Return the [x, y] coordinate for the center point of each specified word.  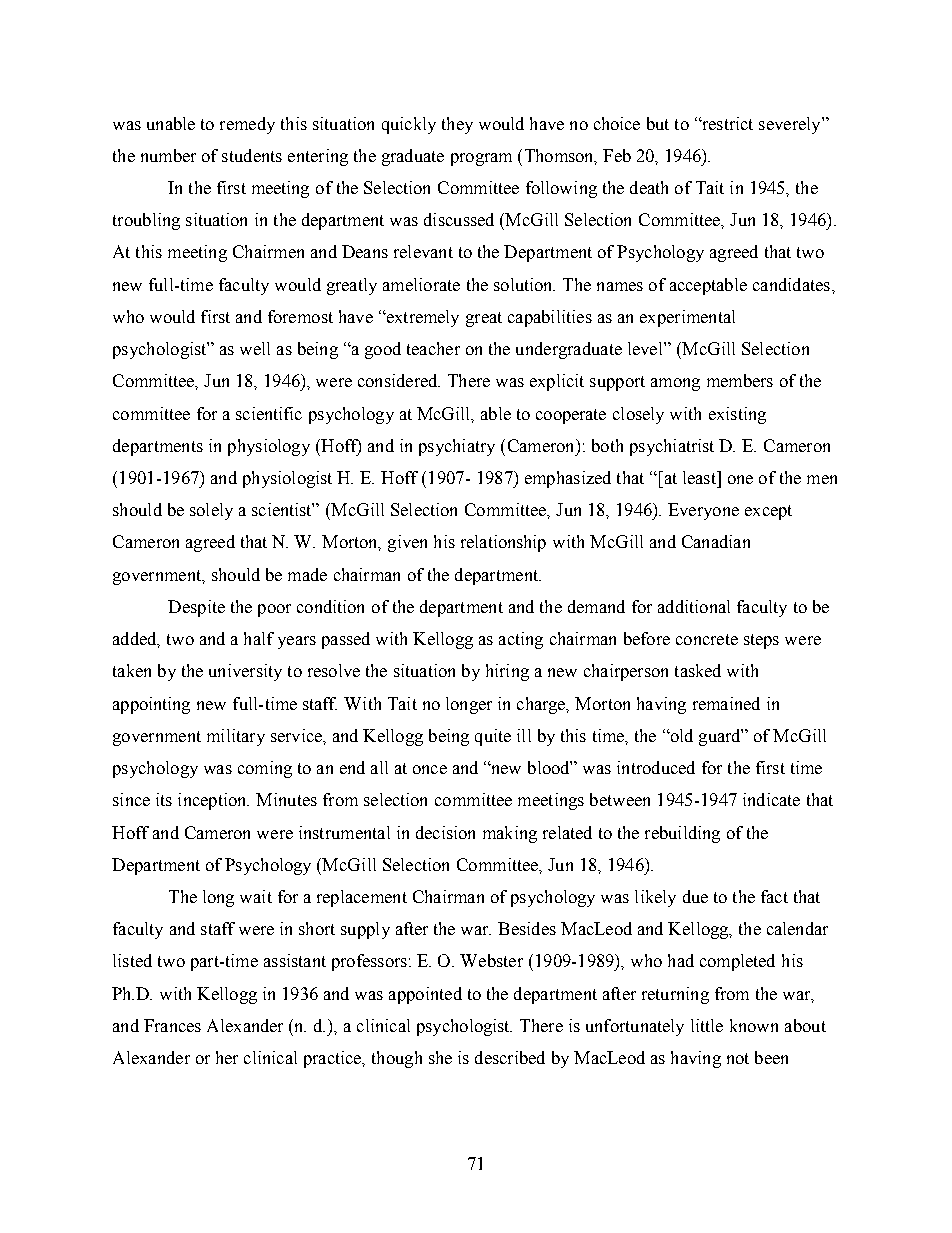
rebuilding [682, 834]
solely [211, 511]
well [255, 348]
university [245, 672]
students [252, 155]
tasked [698, 670]
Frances [172, 1025]
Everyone [703, 511]
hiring [507, 672]
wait [256, 896]
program [481, 159]
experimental [687, 318]
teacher [433, 348]
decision [445, 832]
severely [791, 125]
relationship [503, 543]
